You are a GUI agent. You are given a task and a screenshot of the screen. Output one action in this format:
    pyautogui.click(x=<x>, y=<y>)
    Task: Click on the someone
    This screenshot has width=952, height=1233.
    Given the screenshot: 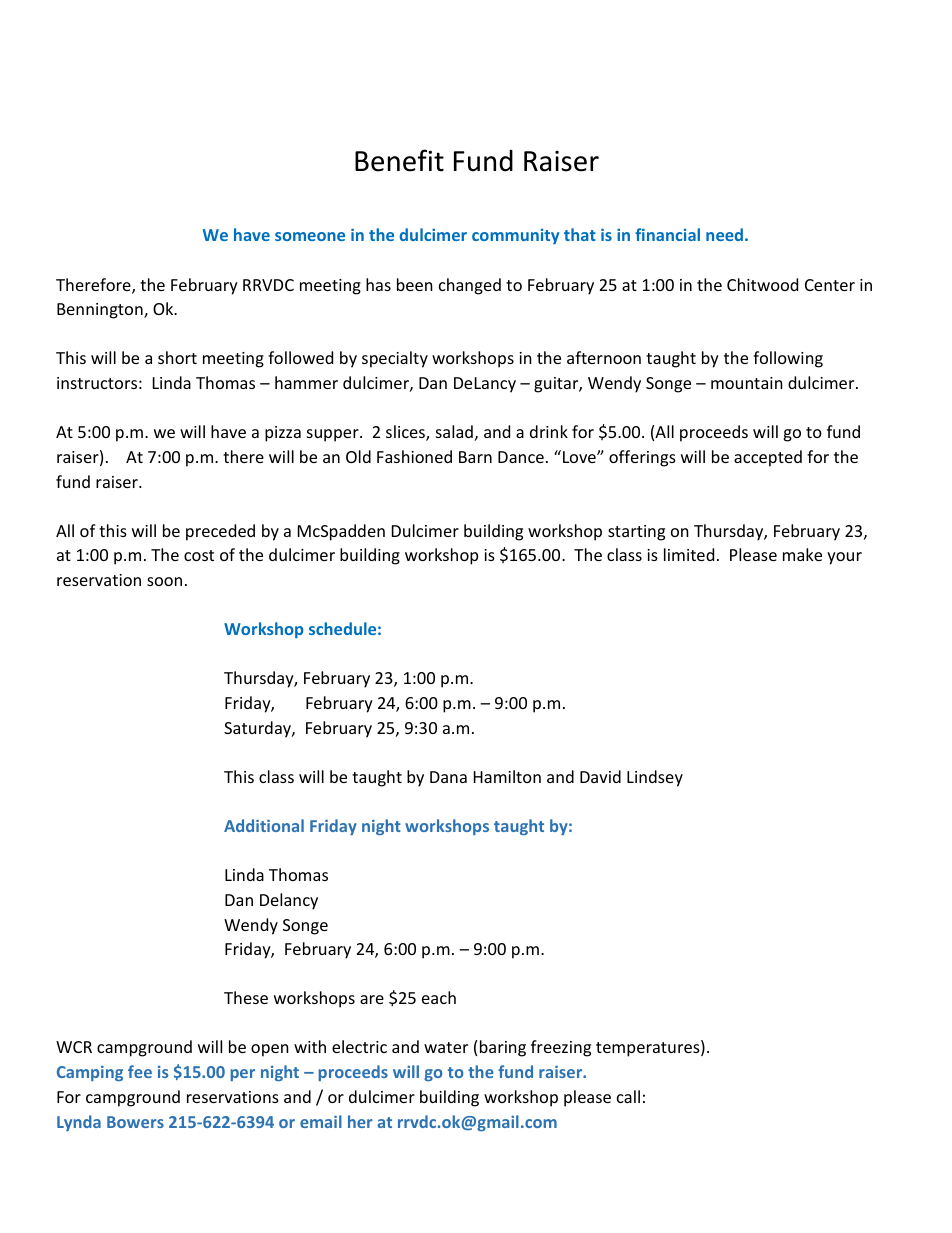 What is the action you would take?
    pyautogui.click(x=310, y=236)
